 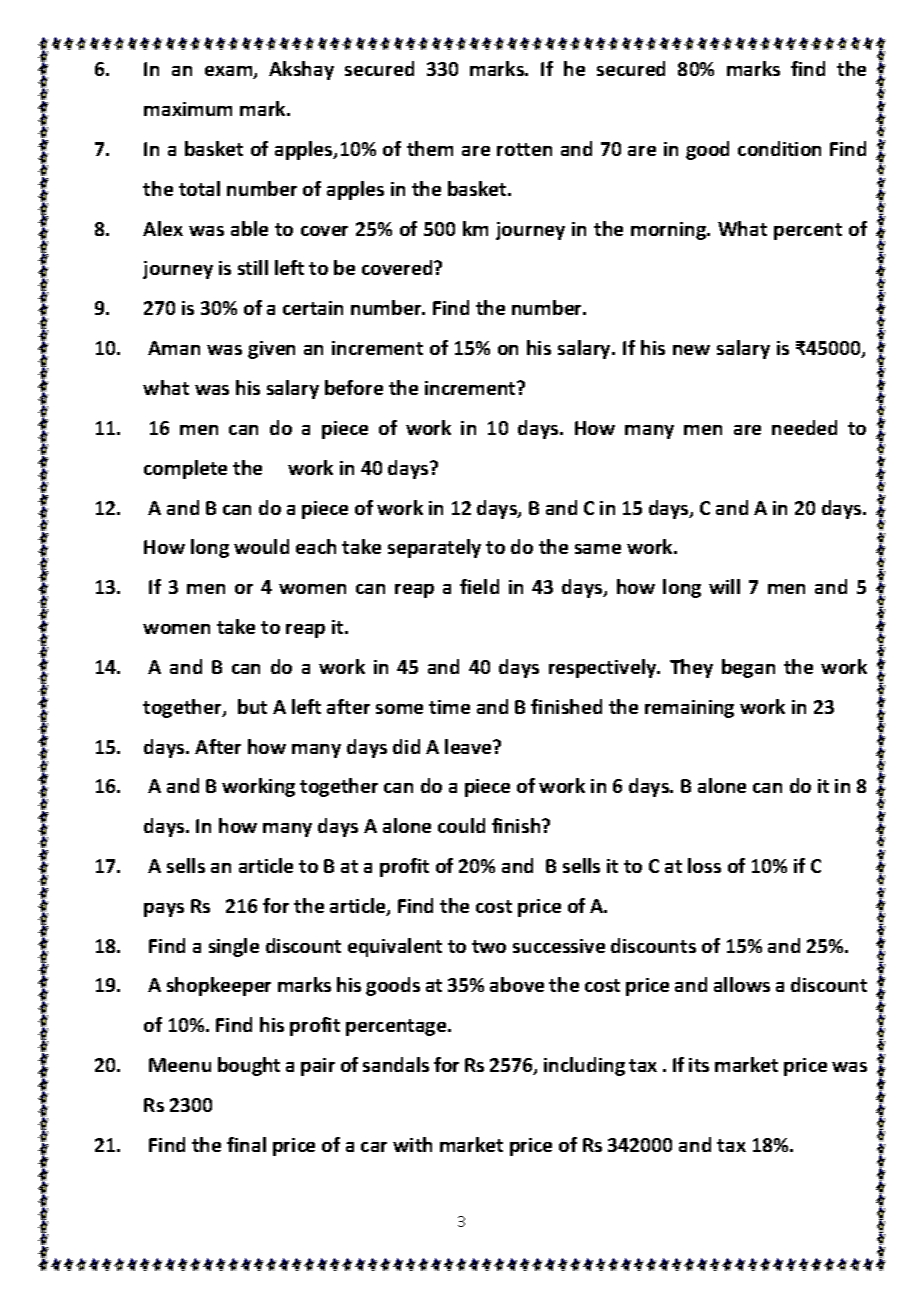 What do you see at coordinates (470, 746) in the screenshot?
I see `leave` at bounding box center [470, 746].
